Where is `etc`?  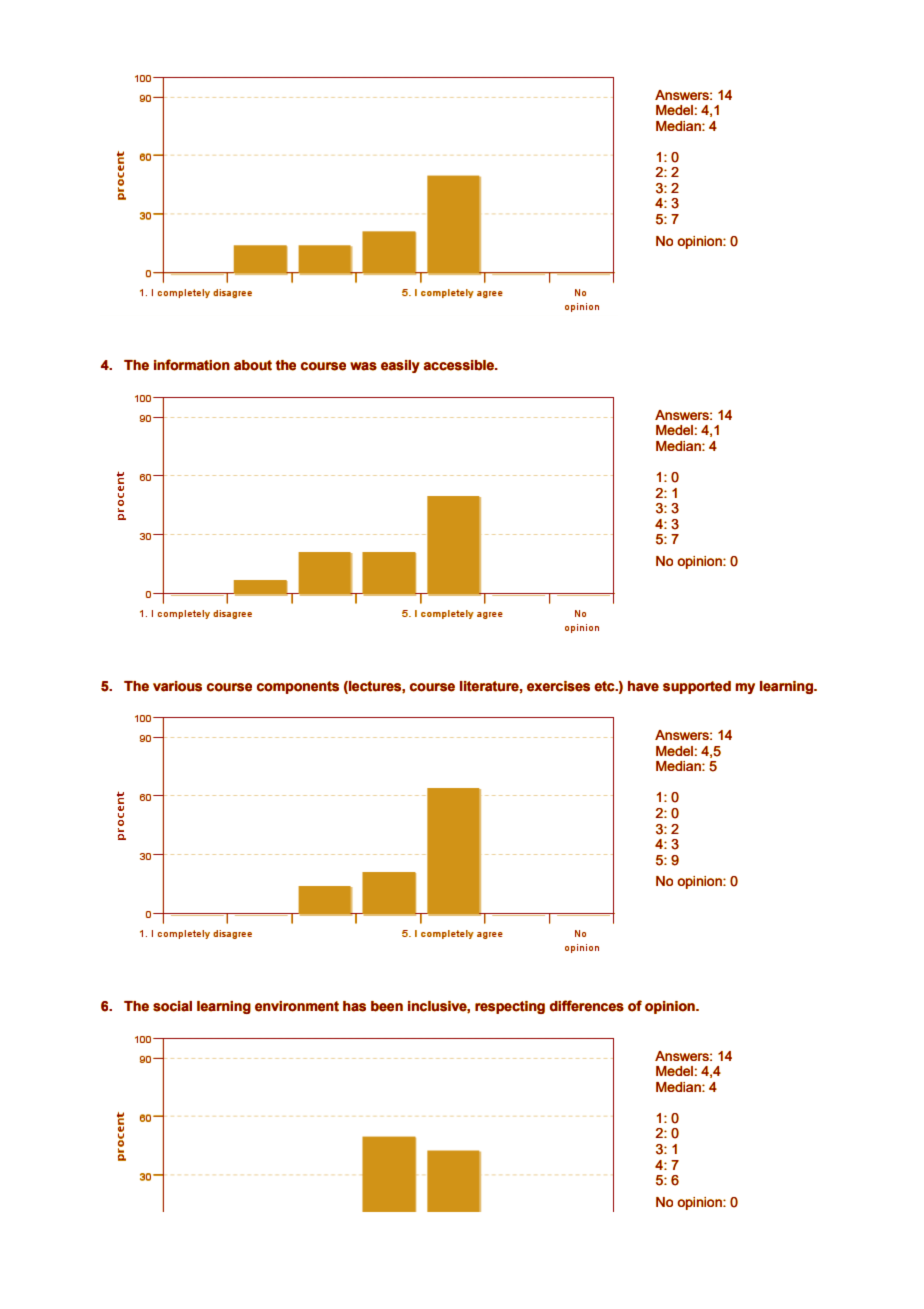 etc is located at coordinates (605, 686).
